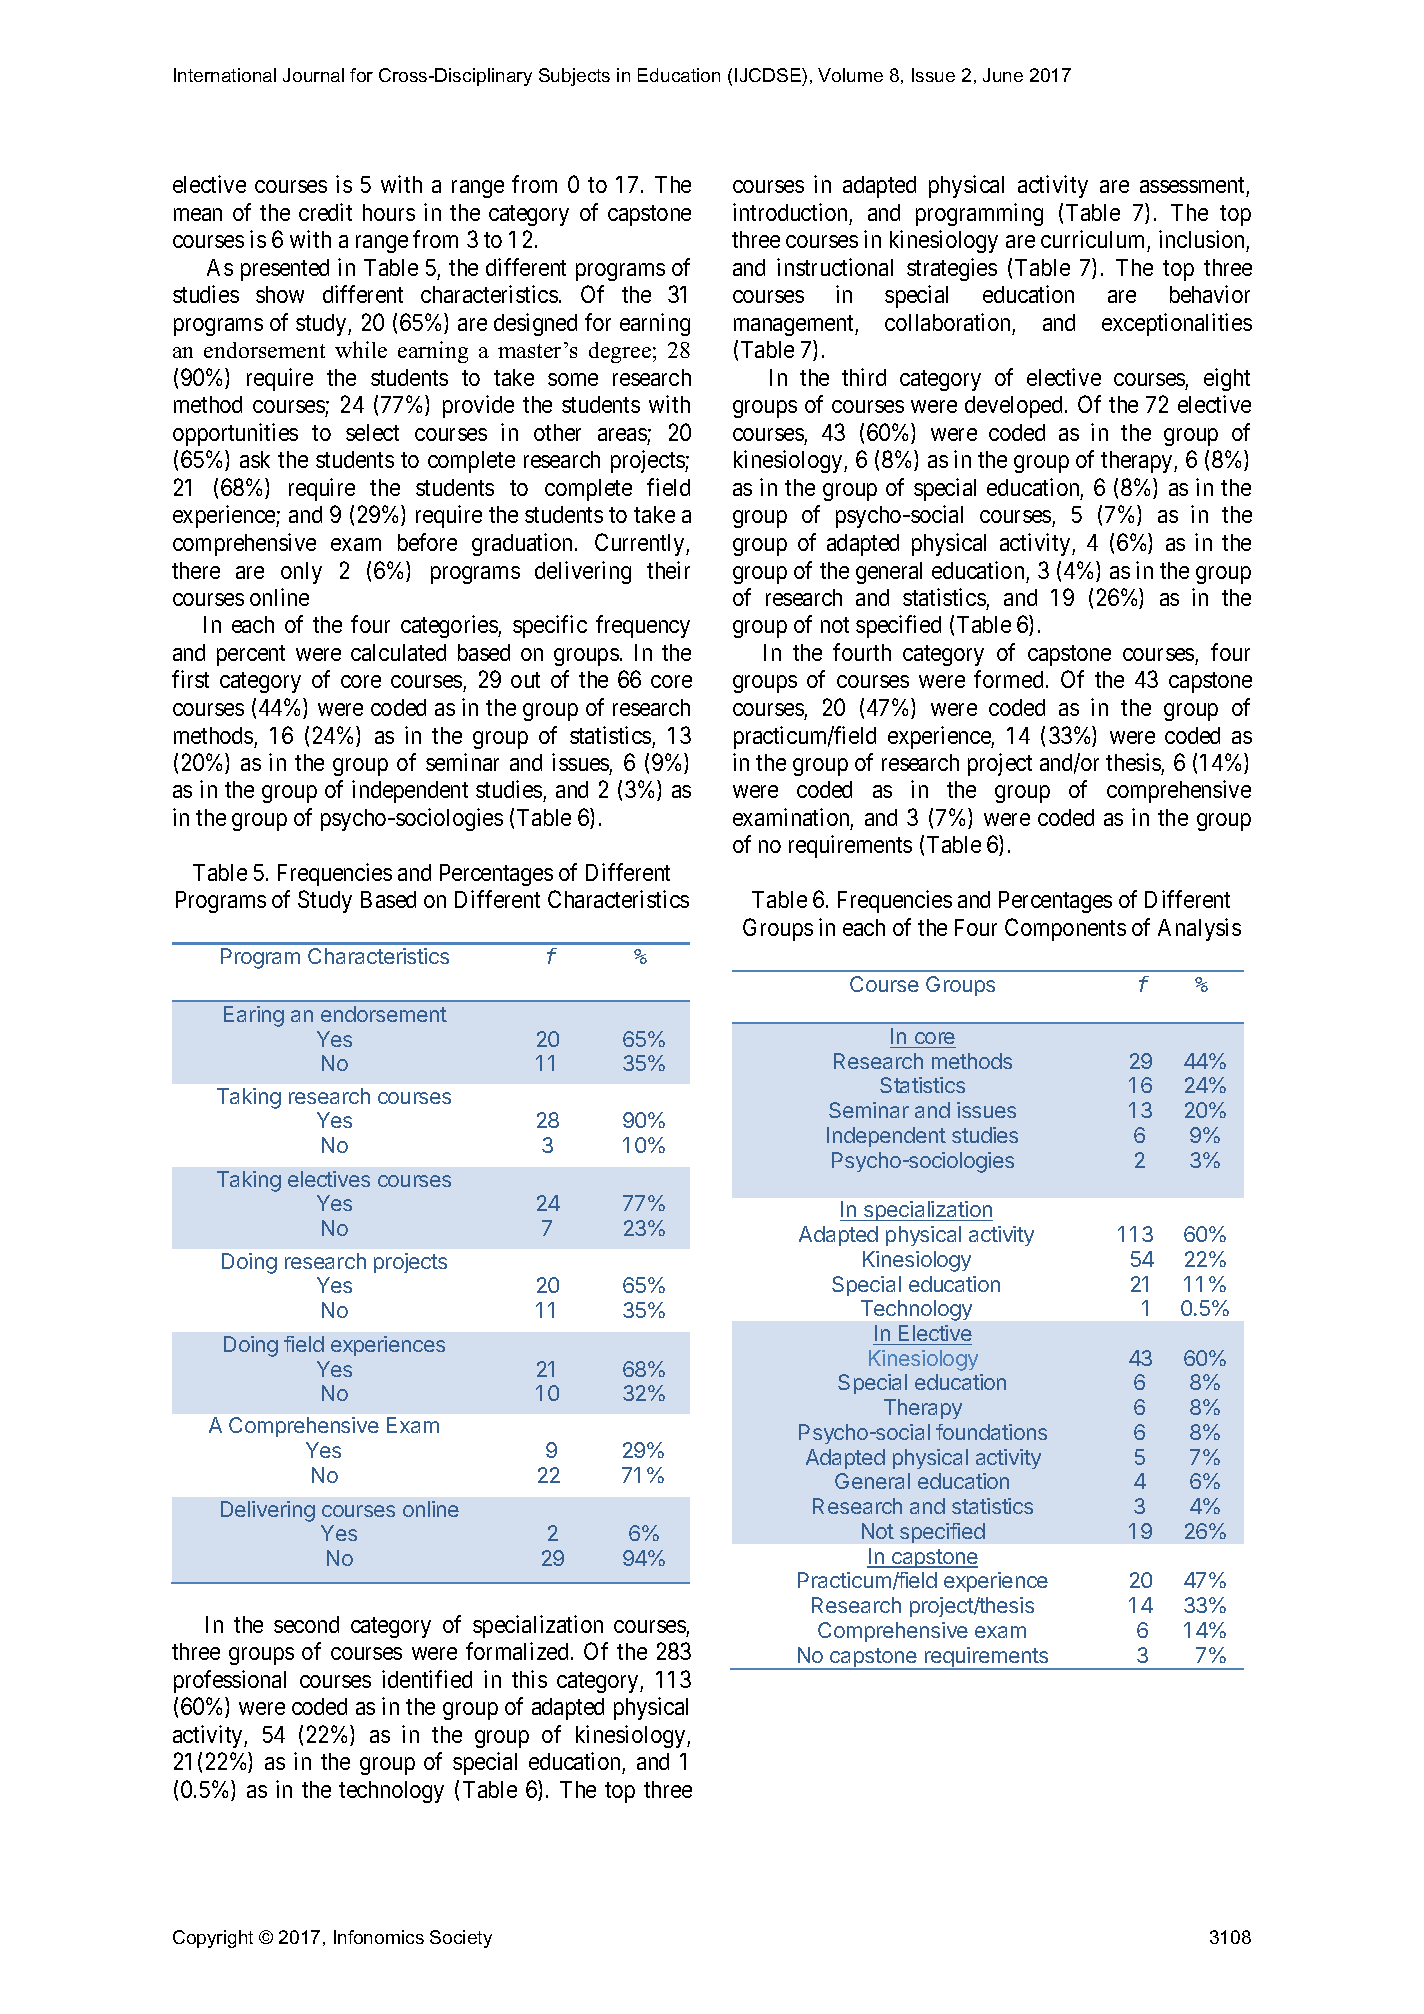 This page has height=2014, width=1424. Describe the element at coordinates (398, 652) in the page. I see `calculated` at that location.
